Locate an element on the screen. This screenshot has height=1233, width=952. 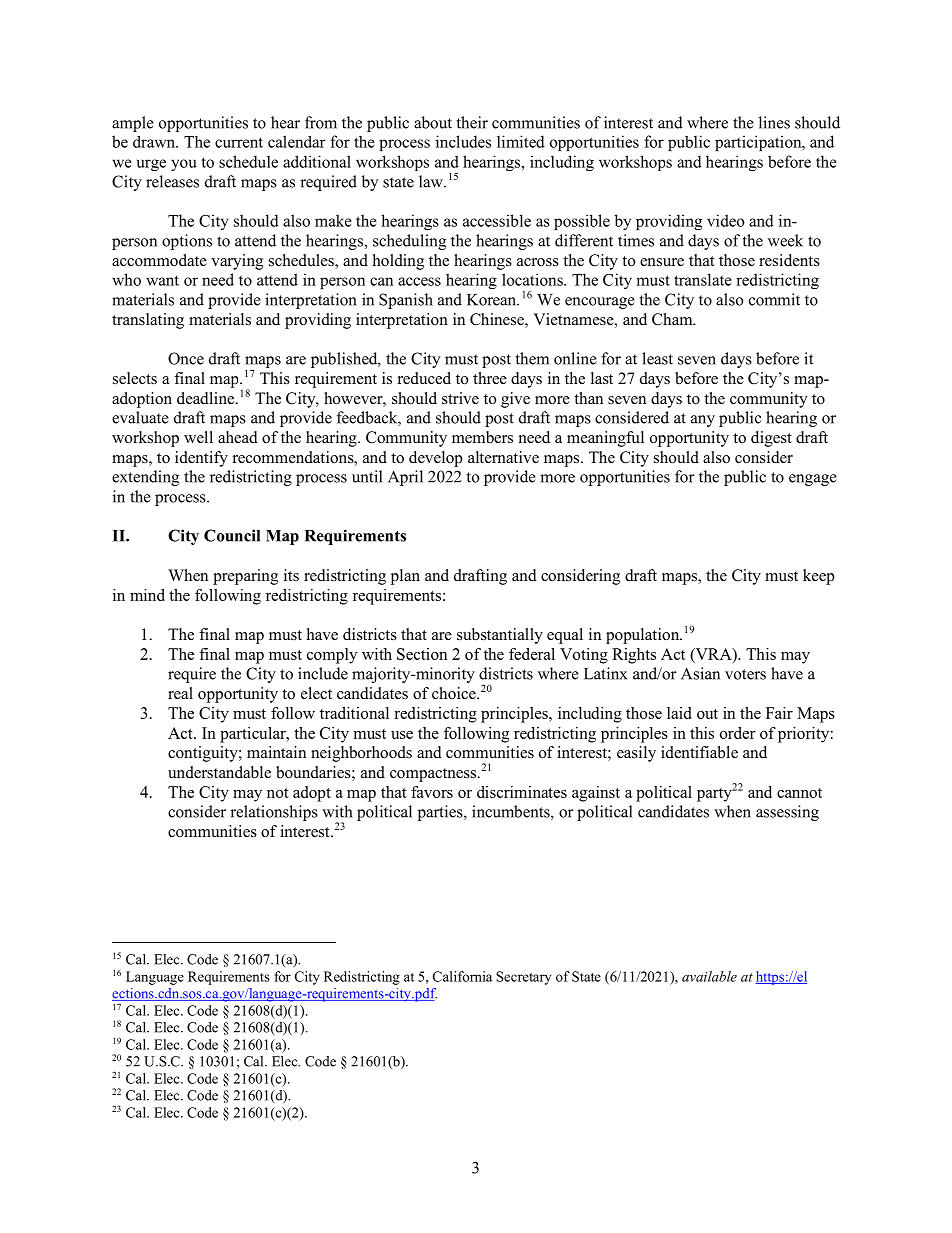
current is located at coordinates (239, 142).
